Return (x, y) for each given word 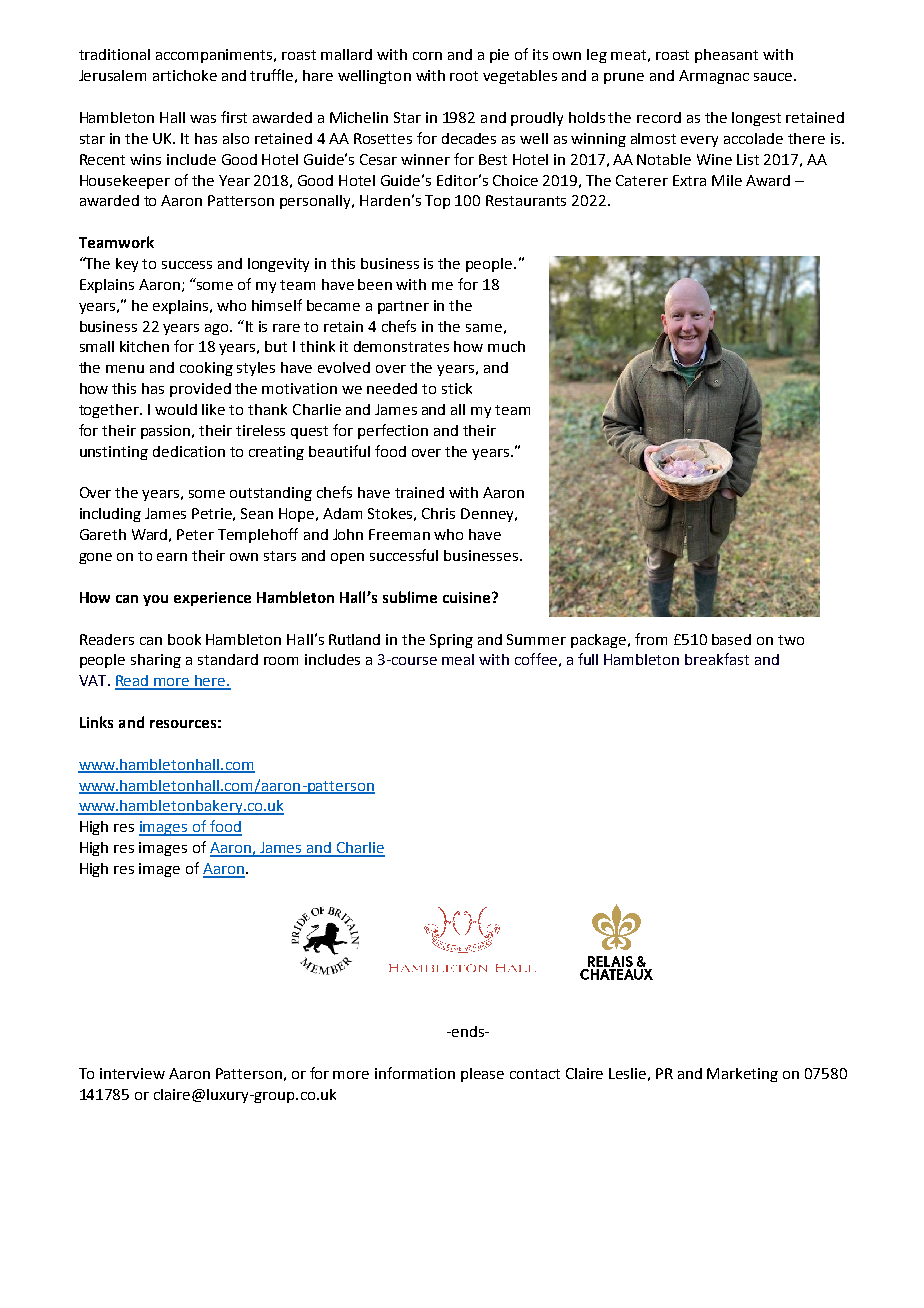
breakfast (717, 659)
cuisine (468, 597)
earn (172, 557)
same (484, 328)
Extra (689, 180)
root (464, 76)
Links (96, 722)
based (731, 639)
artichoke (185, 75)
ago (218, 329)
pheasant (726, 56)
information (415, 1073)
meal (458, 659)
